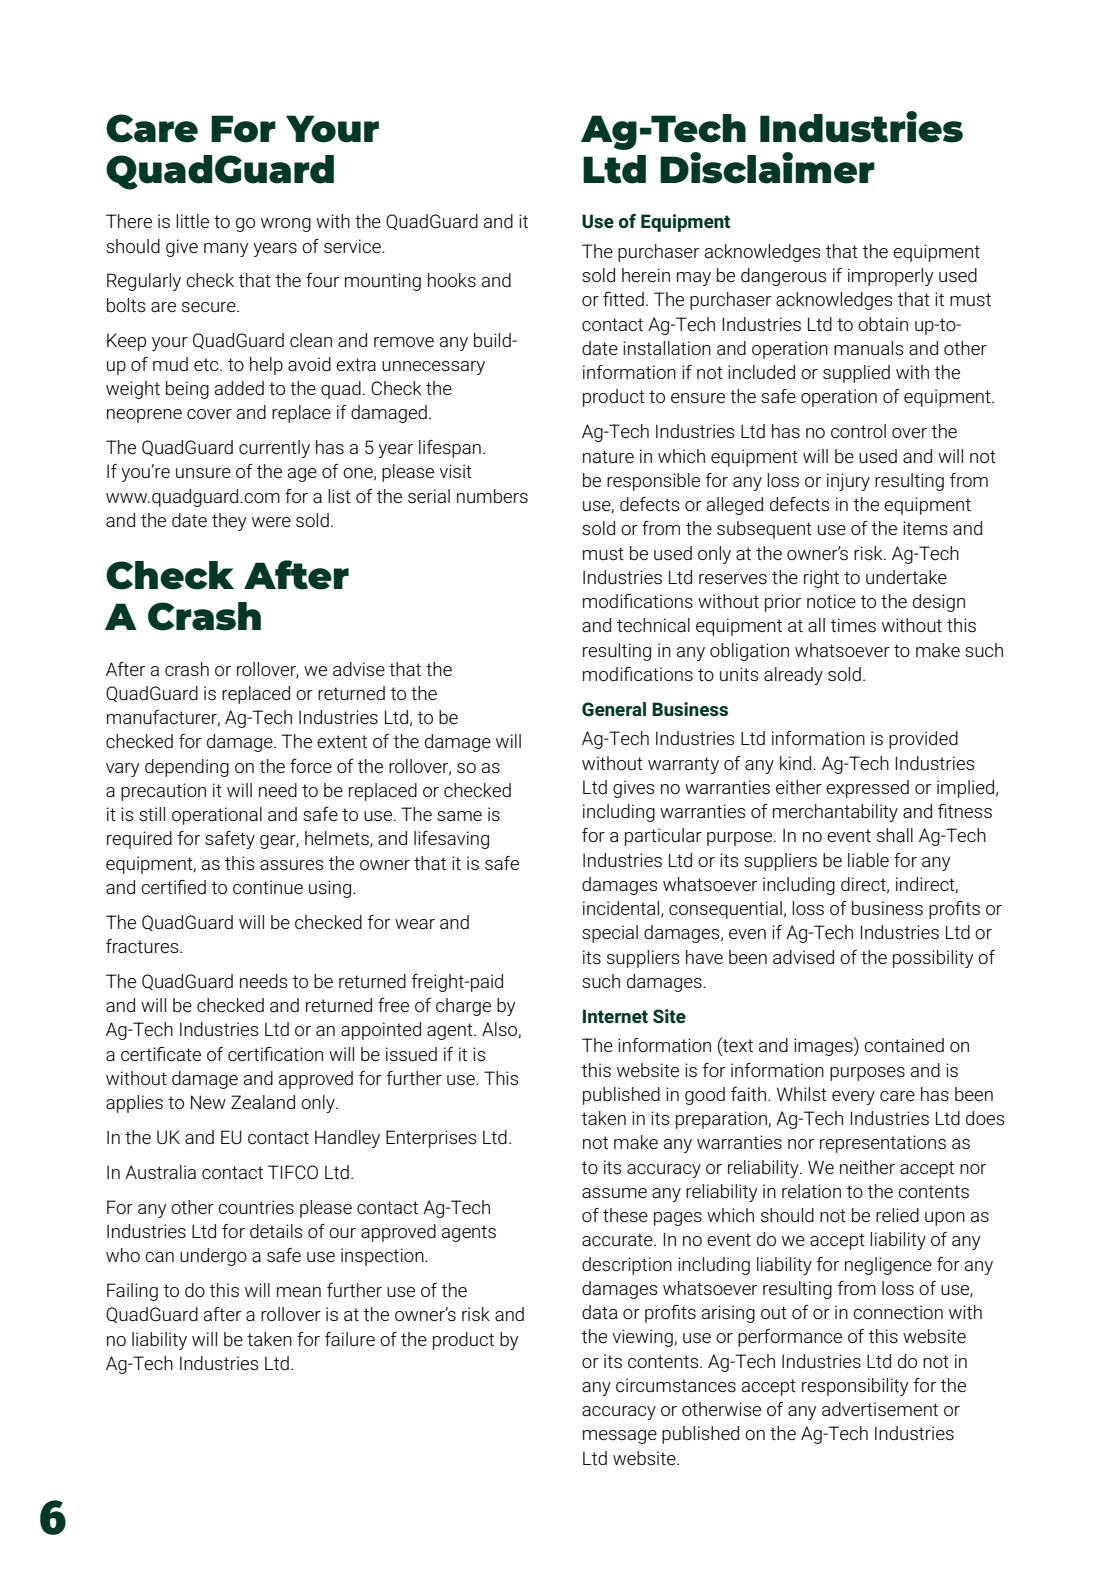 This document has width=1111, height=1571. What do you see at coordinates (620, 1437) in the document?
I see `message` at bounding box center [620, 1437].
